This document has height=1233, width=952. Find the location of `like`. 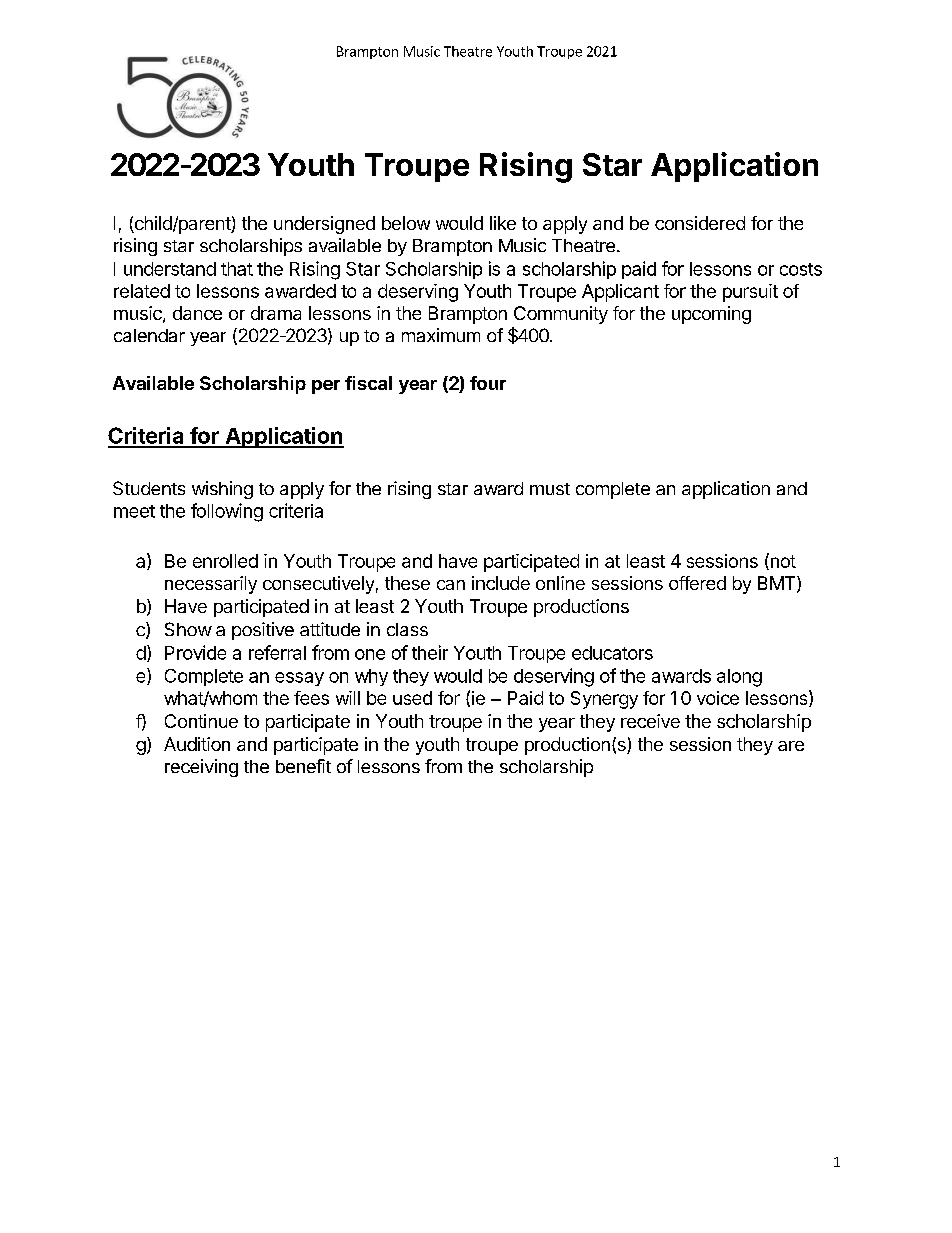

like is located at coordinates (503, 223).
